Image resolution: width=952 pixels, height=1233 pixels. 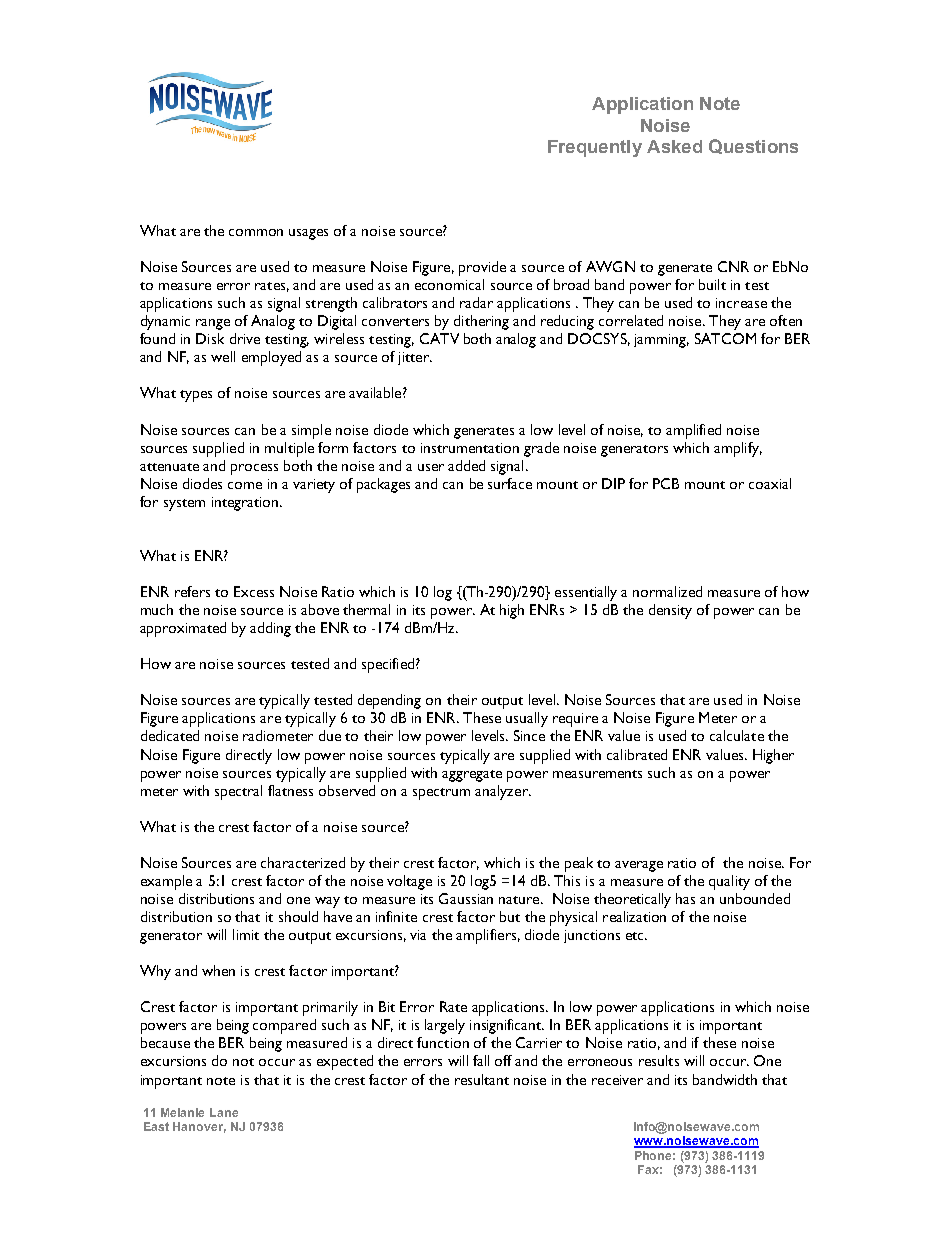 What do you see at coordinates (466, 465) in the screenshot?
I see `added` at bounding box center [466, 465].
